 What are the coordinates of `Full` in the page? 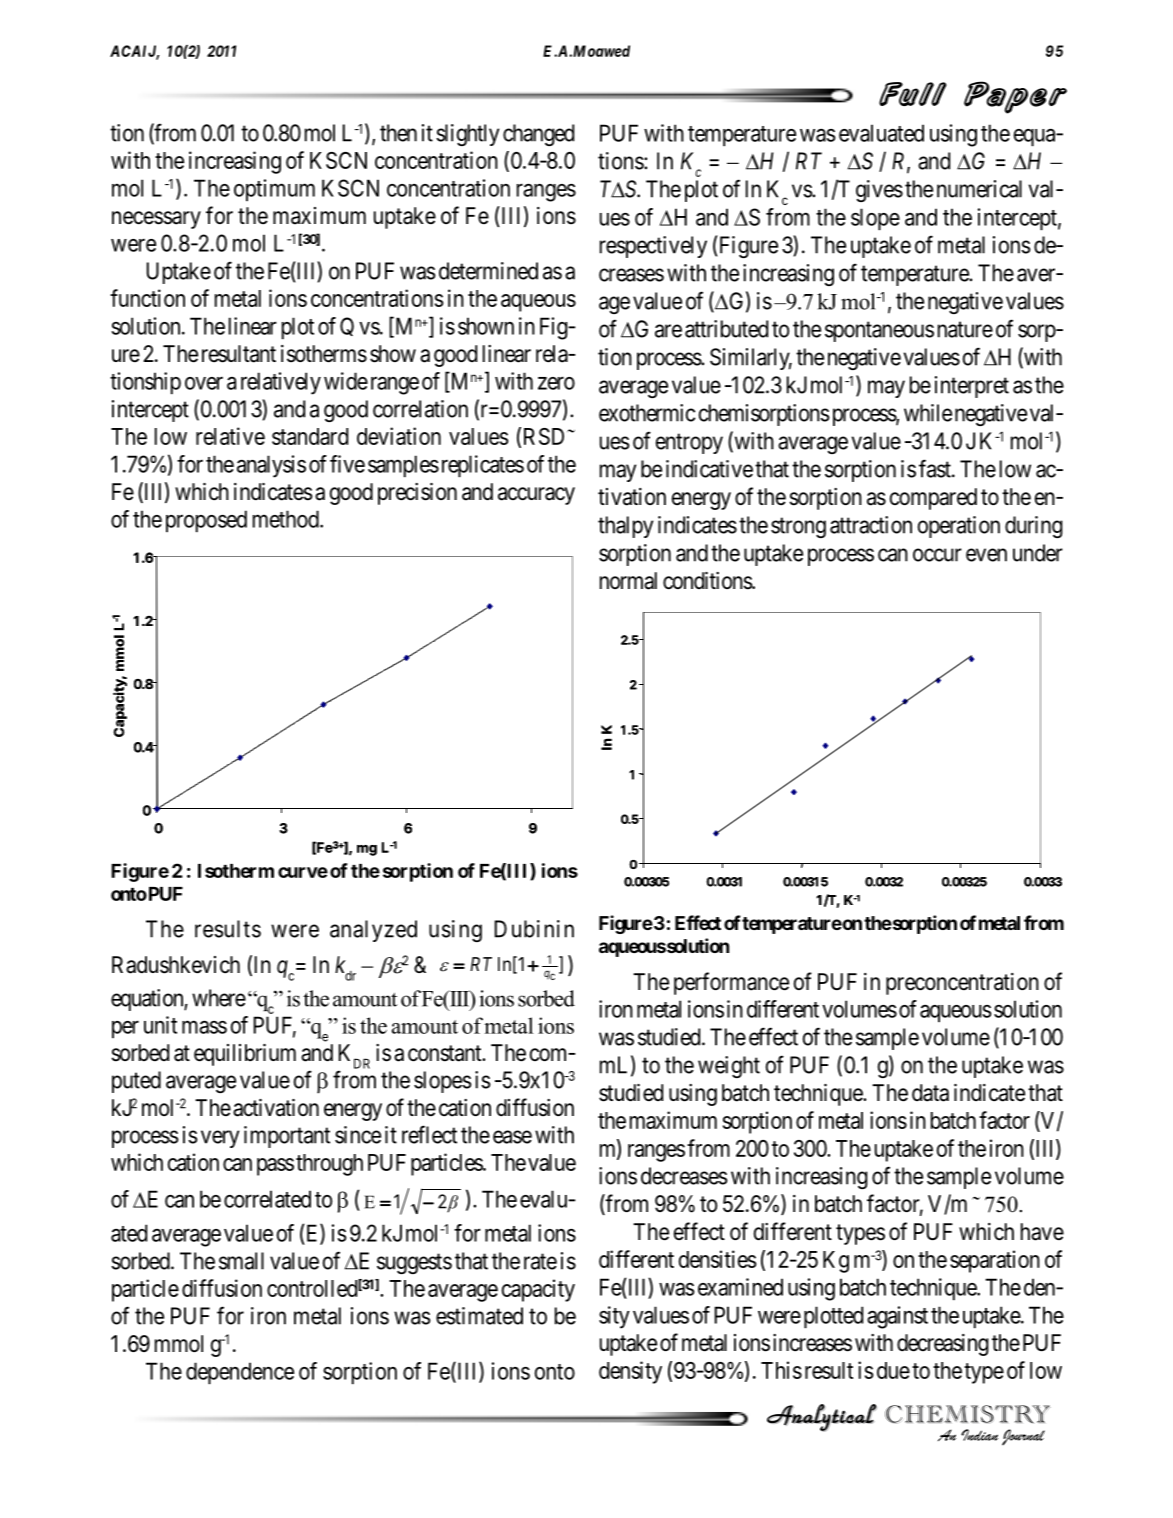 It's located at (913, 94).
